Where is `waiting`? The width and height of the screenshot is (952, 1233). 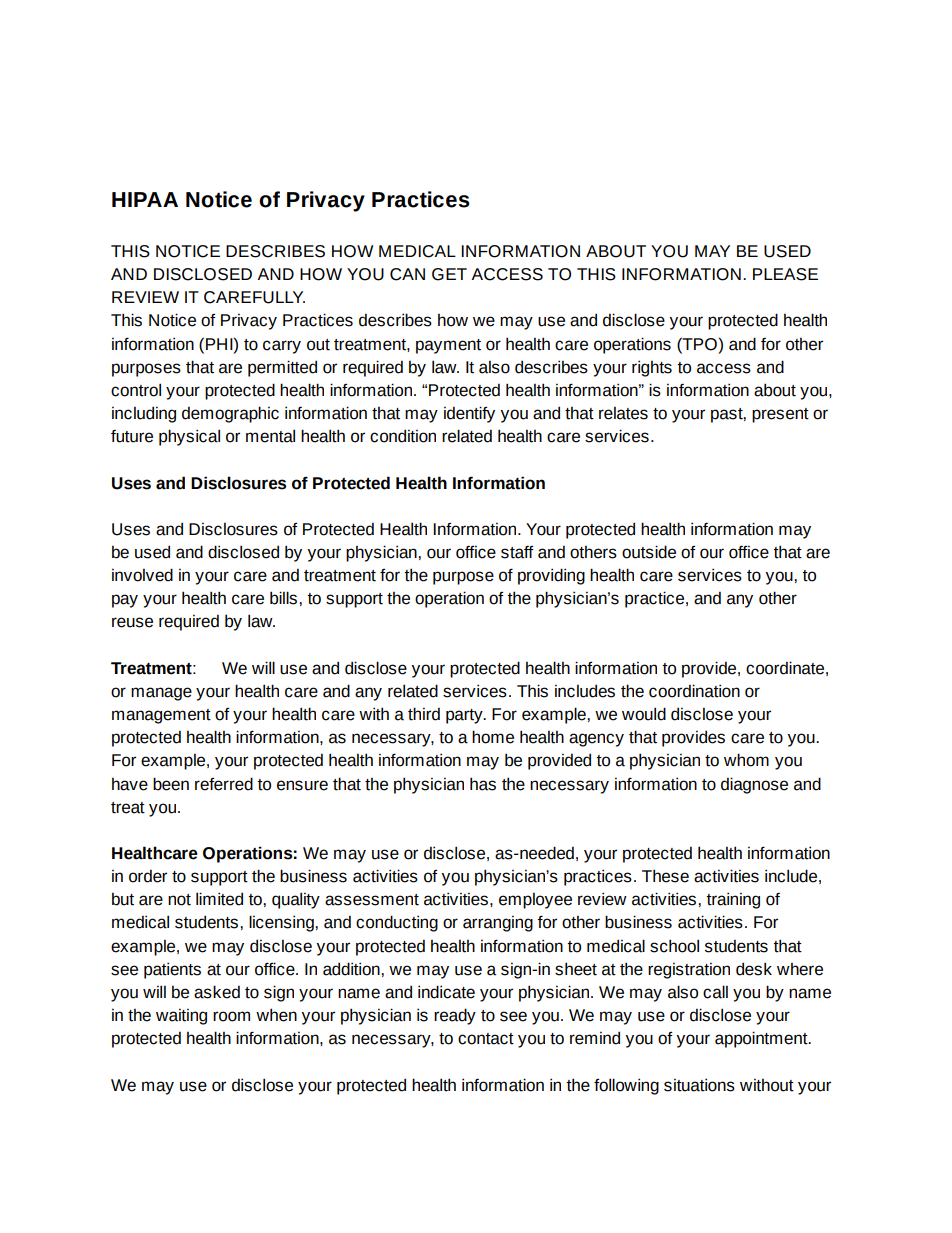
waiting is located at coordinates (181, 1017).
